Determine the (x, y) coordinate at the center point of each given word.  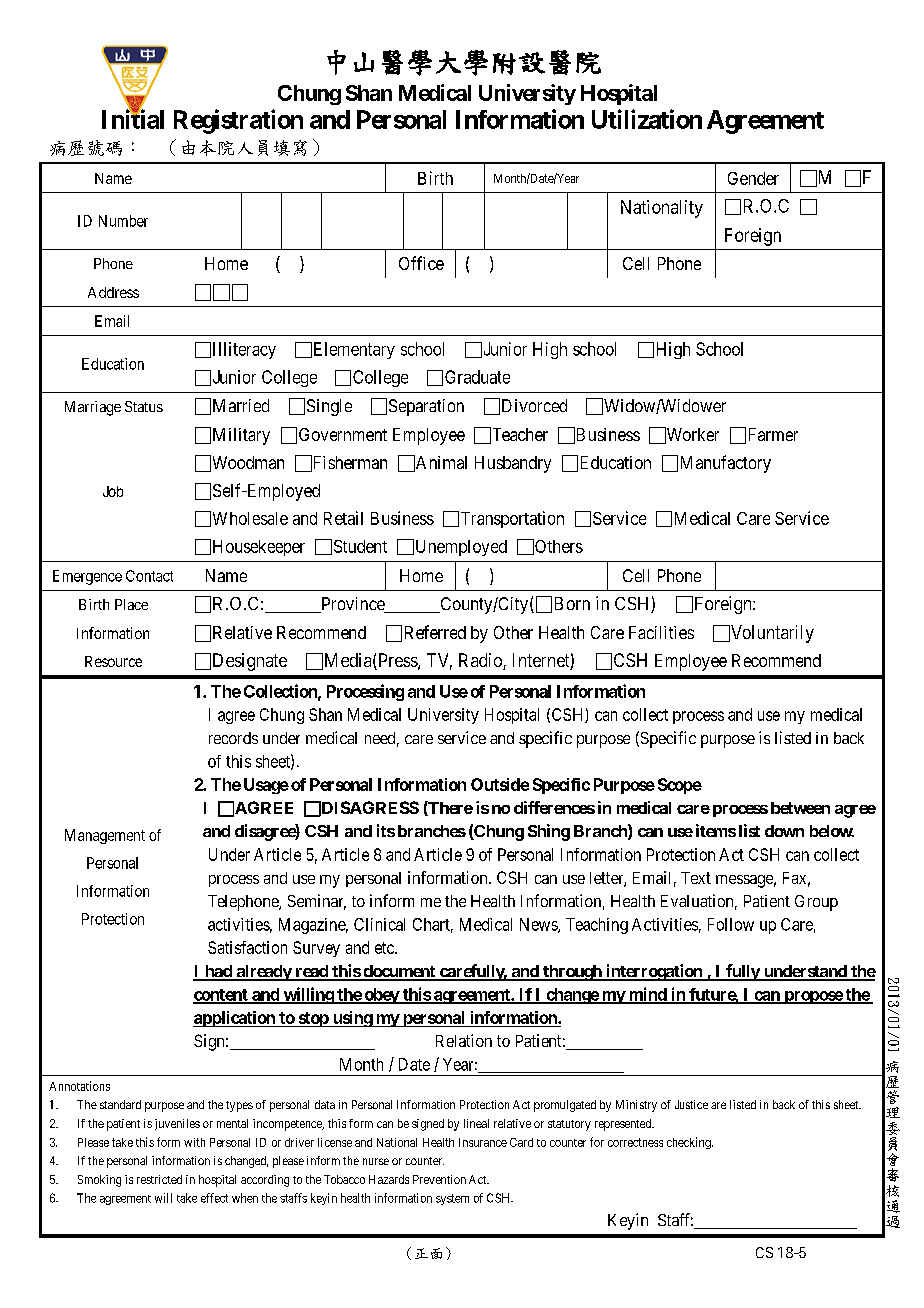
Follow (731, 924)
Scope (680, 786)
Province (352, 605)
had (218, 972)
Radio (481, 661)
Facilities (661, 632)
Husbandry (513, 464)
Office (421, 263)
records (233, 738)
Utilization (647, 119)
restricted (159, 1179)
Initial (133, 119)
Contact (149, 576)
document (399, 972)
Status (144, 406)
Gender (753, 178)
